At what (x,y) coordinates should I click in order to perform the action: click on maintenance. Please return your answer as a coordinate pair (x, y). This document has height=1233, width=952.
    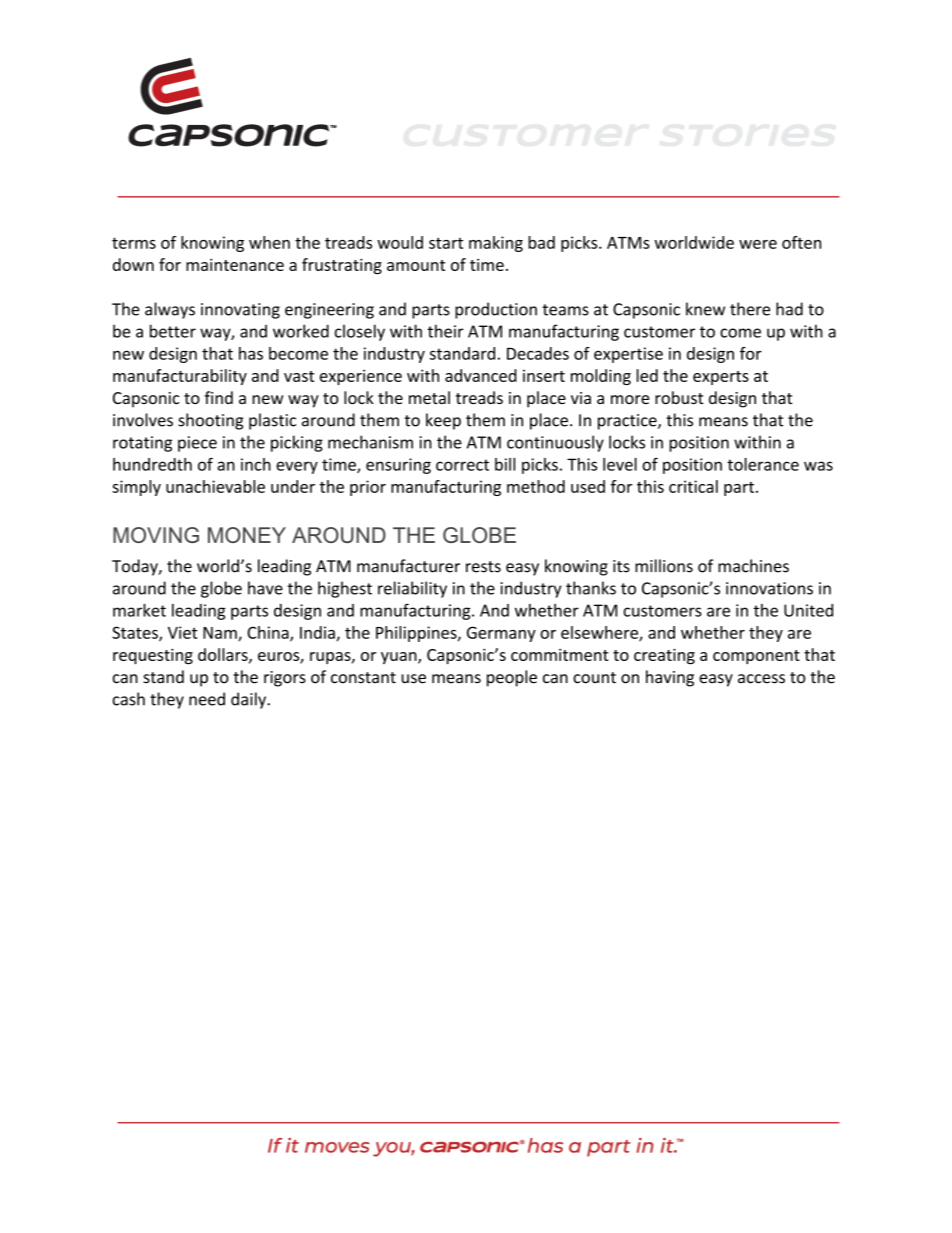
    Looking at the image, I should click on (235, 264).
